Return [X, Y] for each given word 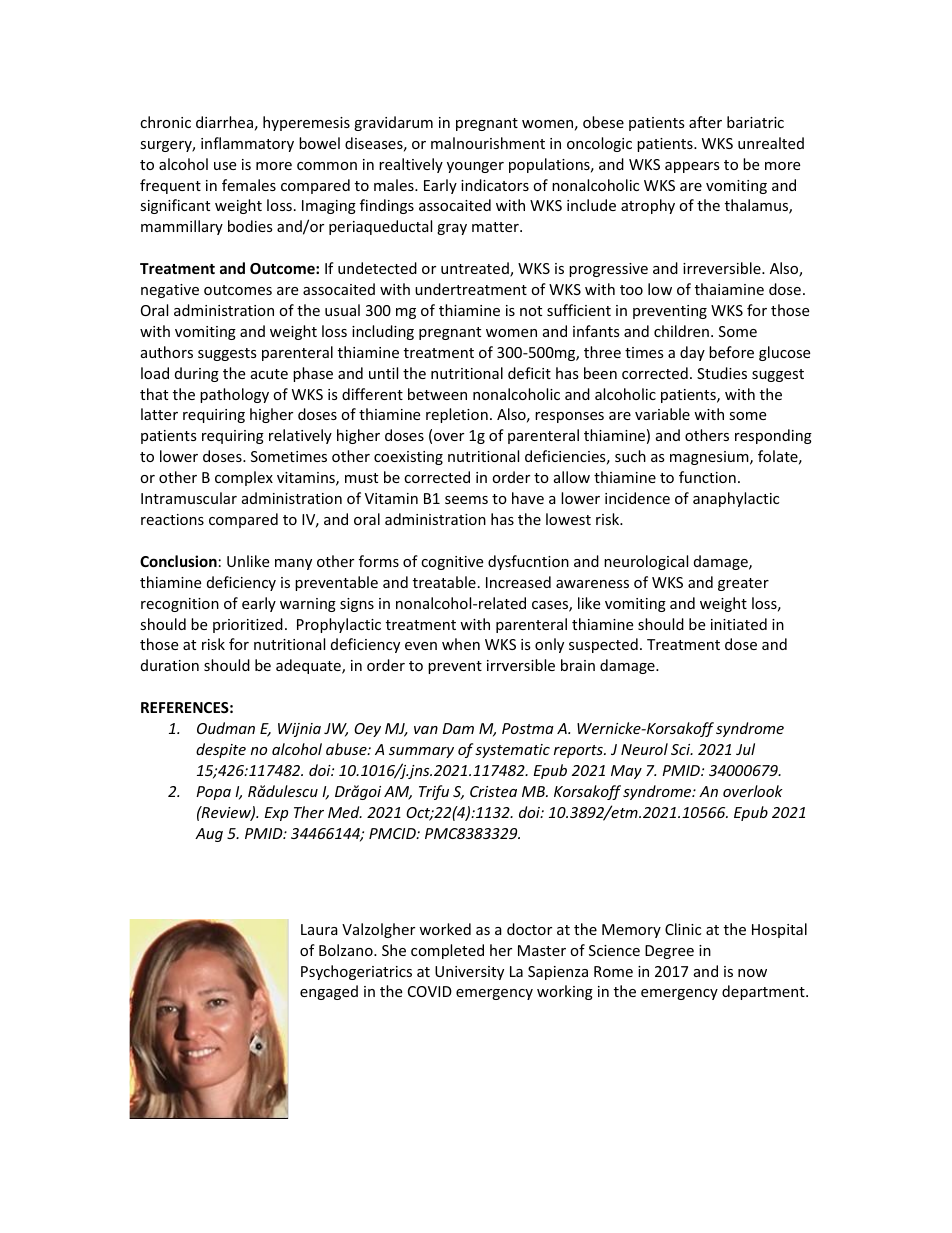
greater [743, 584]
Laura [319, 929]
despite [221, 750]
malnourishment [488, 143]
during [197, 374]
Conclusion [178, 561]
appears [692, 167]
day [692, 353]
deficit [529, 373]
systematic [512, 751]
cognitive [452, 563]
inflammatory [247, 144]
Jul [745, 749]
